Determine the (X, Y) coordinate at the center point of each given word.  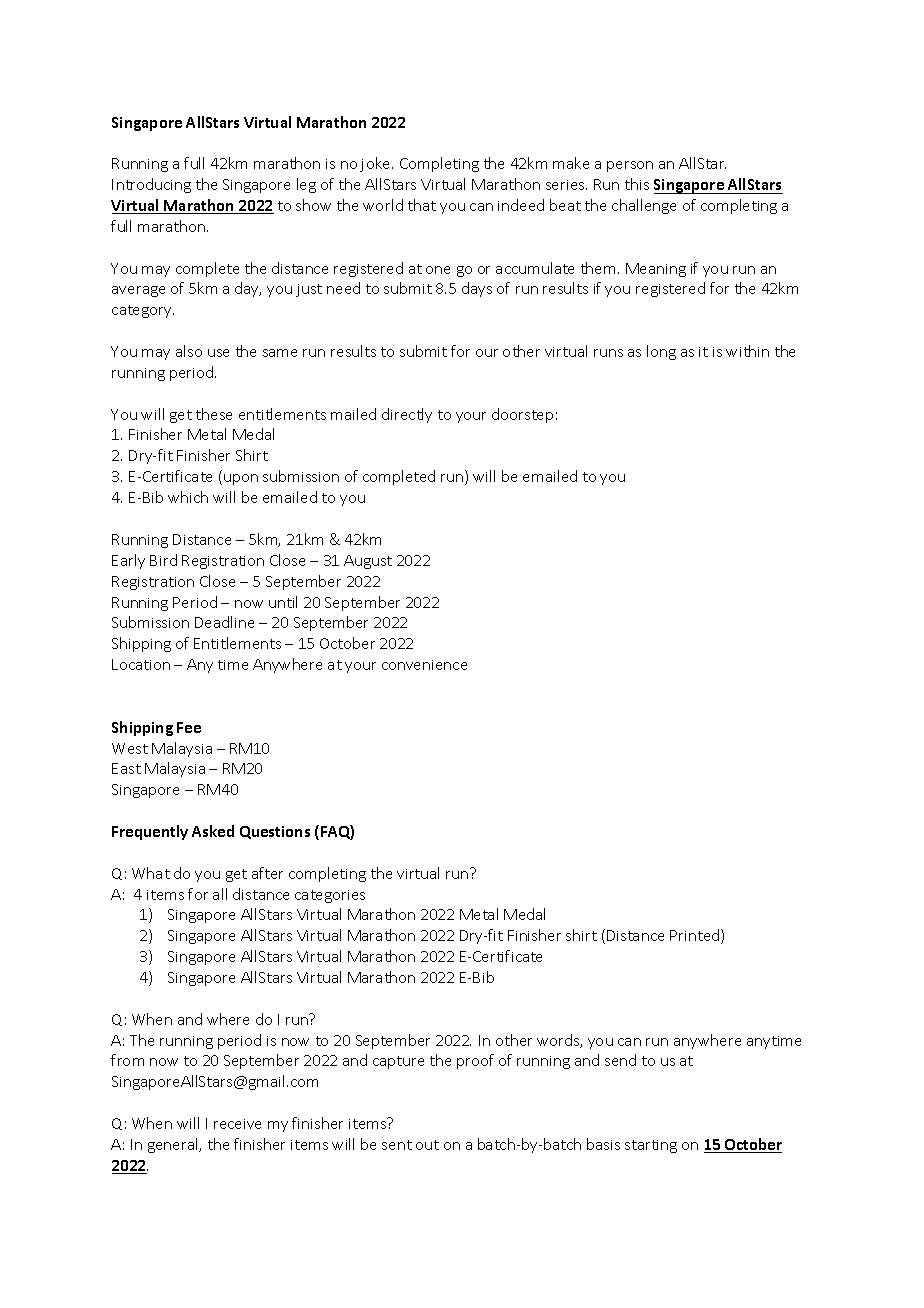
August (368, 562)
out (427, 1145)
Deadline (224, 622)
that (422, 205)
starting (651, 1146)
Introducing (151, 185)
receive (237, 1124)
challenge (644, 206)
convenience (424, 665)
